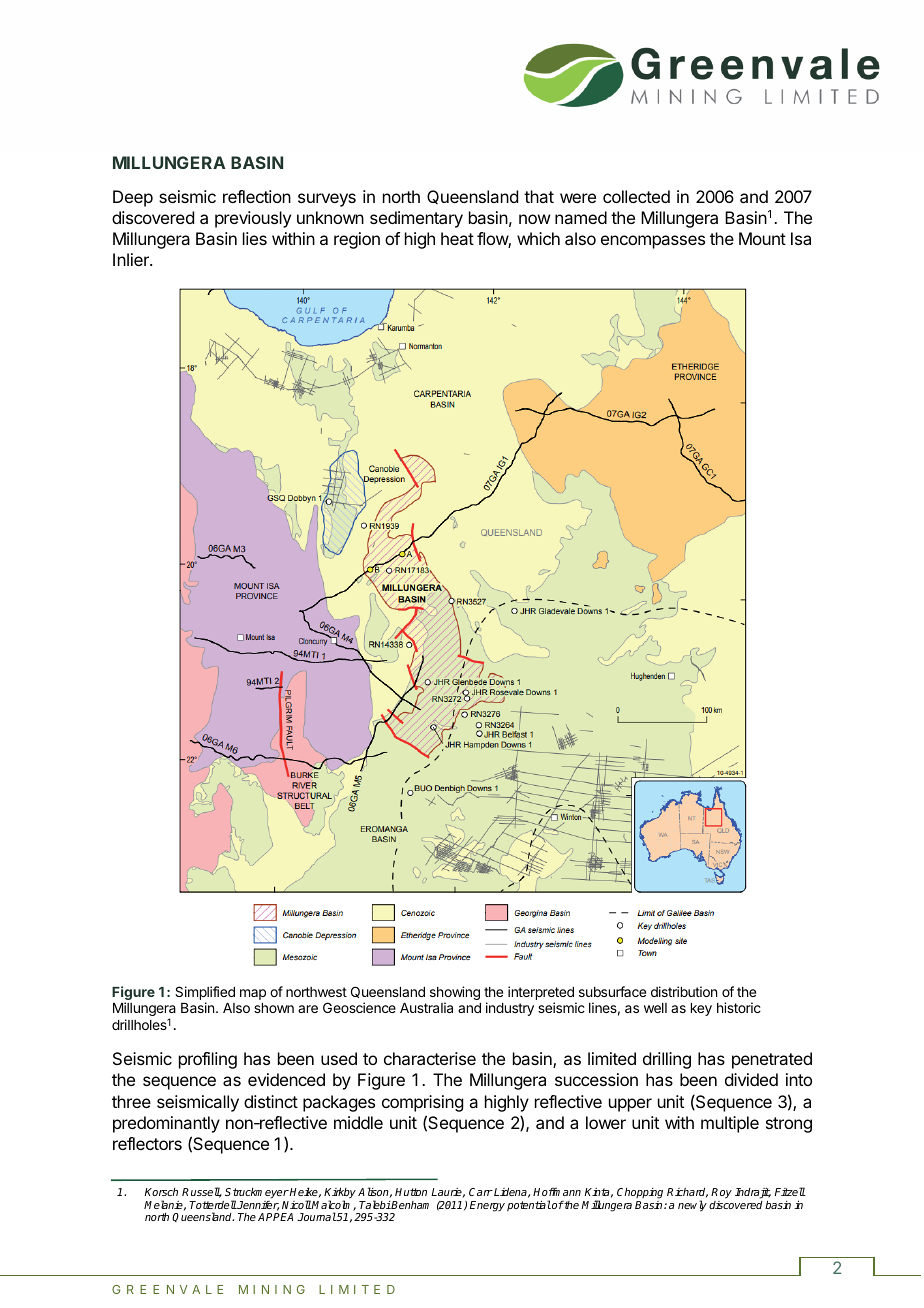 The width and height of the page is (924, 1308). What do you see at coordinates (455, 994) in the page?
I see `showing` at bounding box center [455, 994].
